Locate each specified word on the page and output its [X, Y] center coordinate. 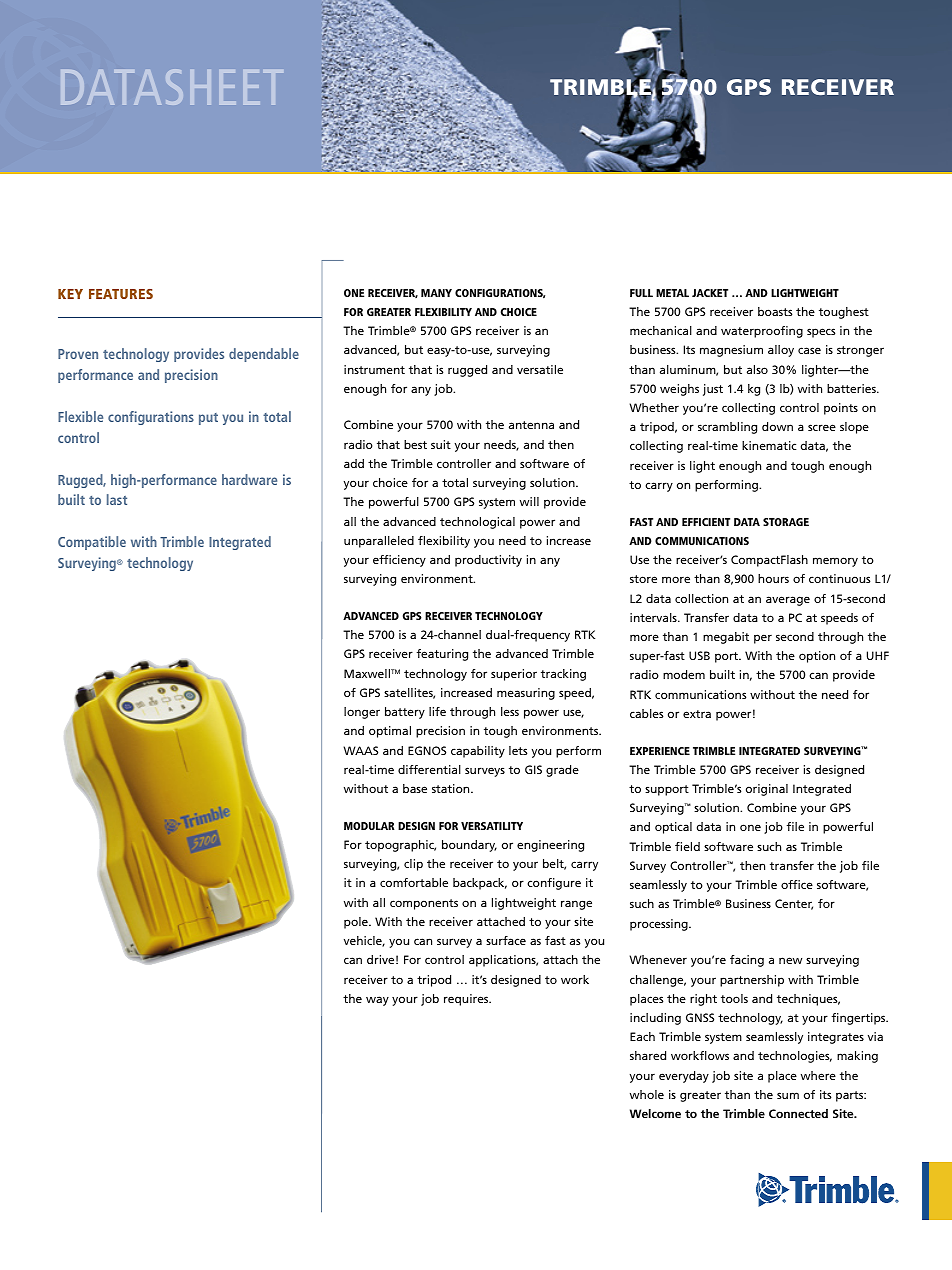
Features [121, 294]
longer [362, 713]
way [377, 1001]
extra [697, 714]
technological [477, 523]
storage [786, 522]
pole [357, 923]
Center [794, 904]
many [436, 293]
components [424, 904]
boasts [775, 311]
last [117, 499]
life [437, 711]
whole [647, 1094]
